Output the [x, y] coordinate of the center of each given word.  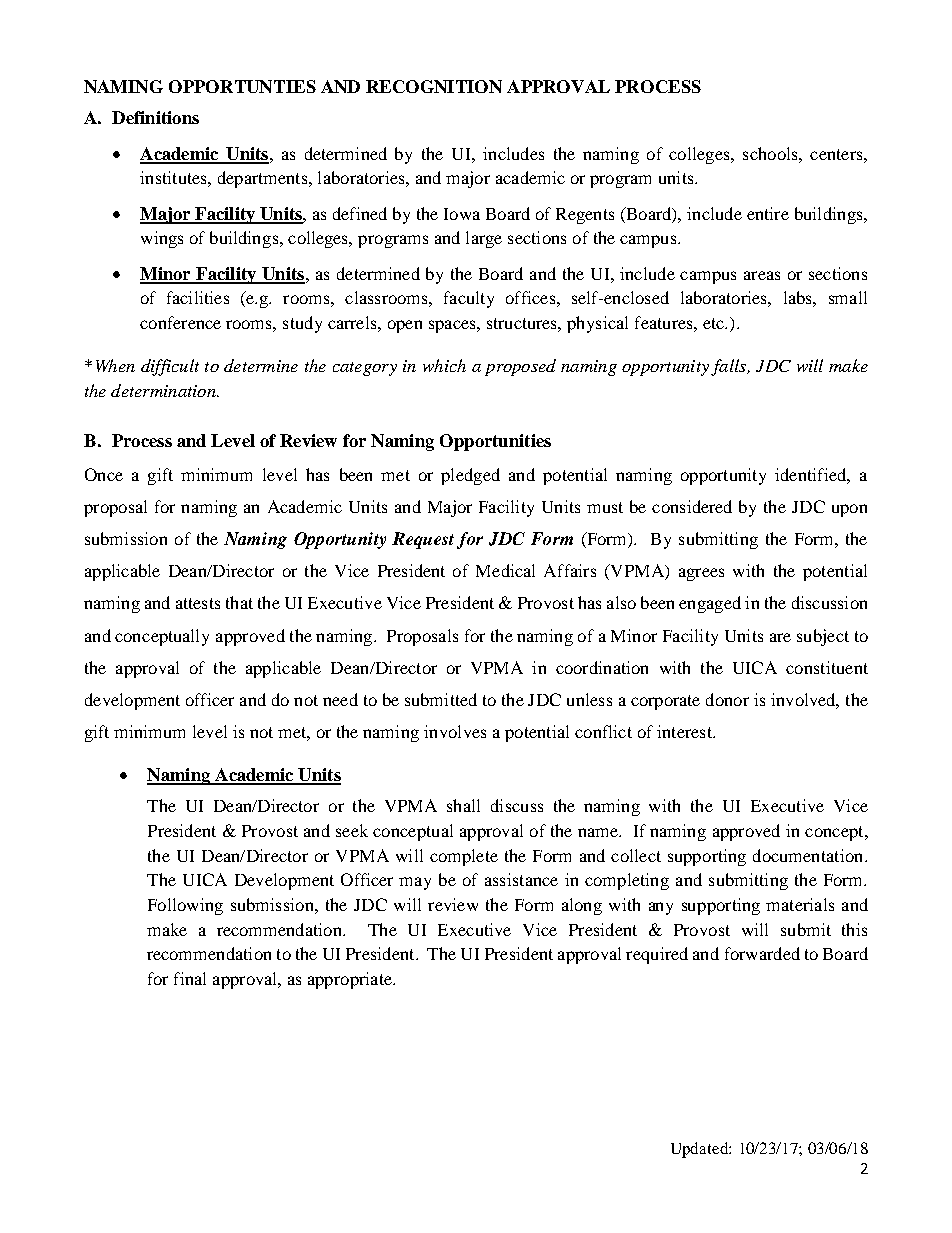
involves [455, 731]
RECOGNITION [434, 86]
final [190, 978]
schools [771, 153]
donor [727, 699]
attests [198, 603]
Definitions [155, 117]
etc [714, 323]
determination [164, 390]
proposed [520, 367]
